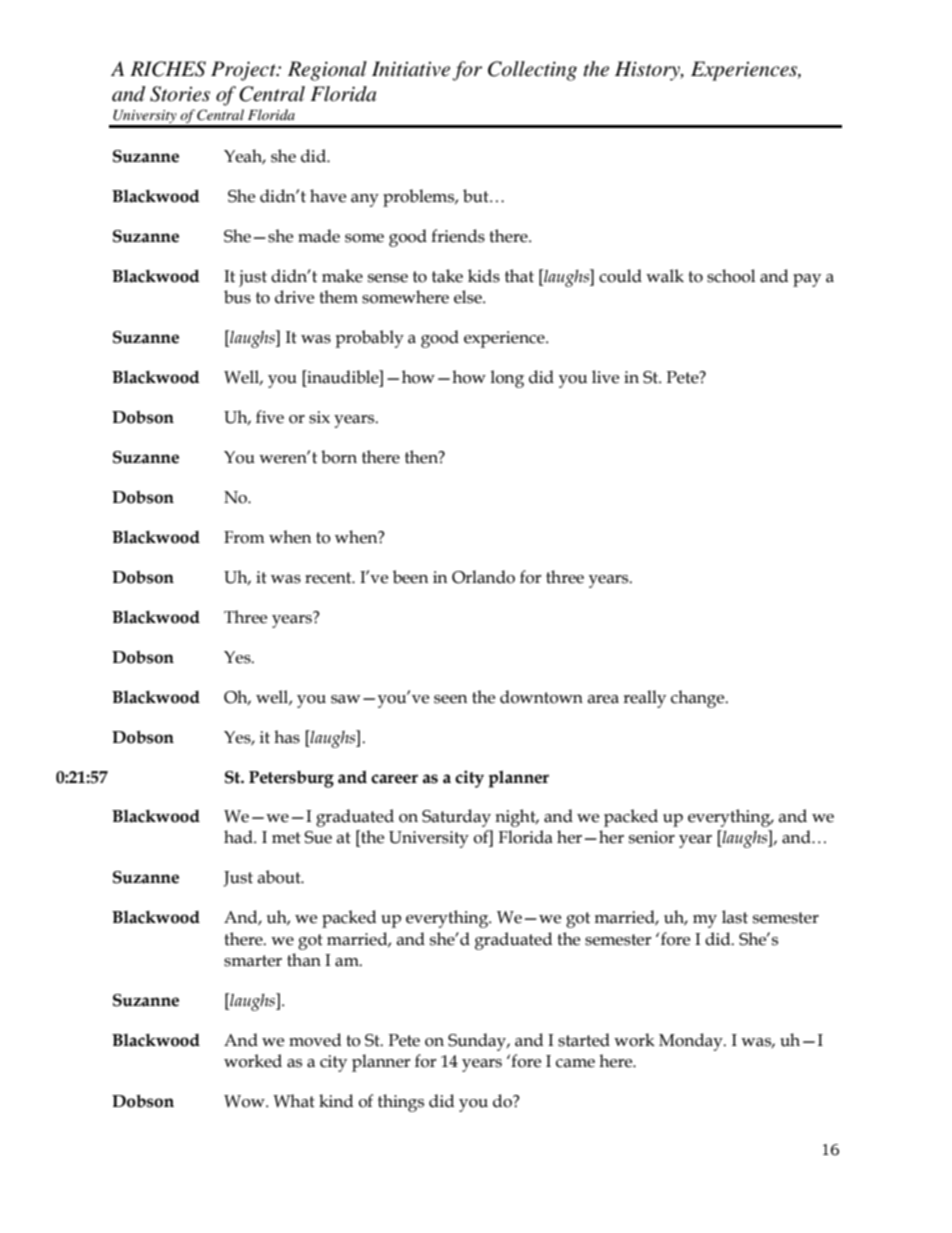 This page has width=952, height=1233. What do you see at coordinates (245, 1101) in the page?
I see `Wow` at bounding box center [245, 1101].
